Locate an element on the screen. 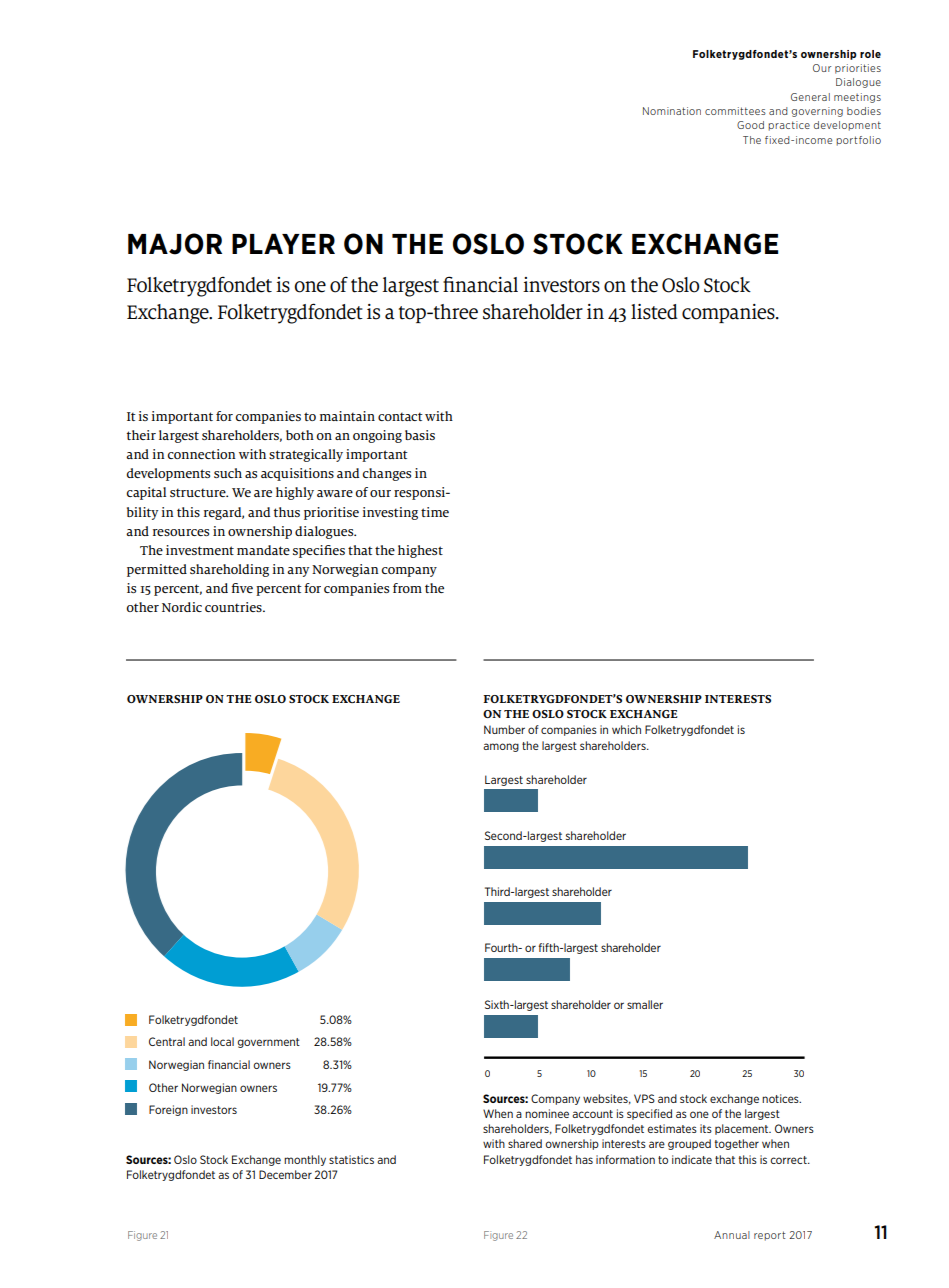  among is located at coordinates (501, 747).
